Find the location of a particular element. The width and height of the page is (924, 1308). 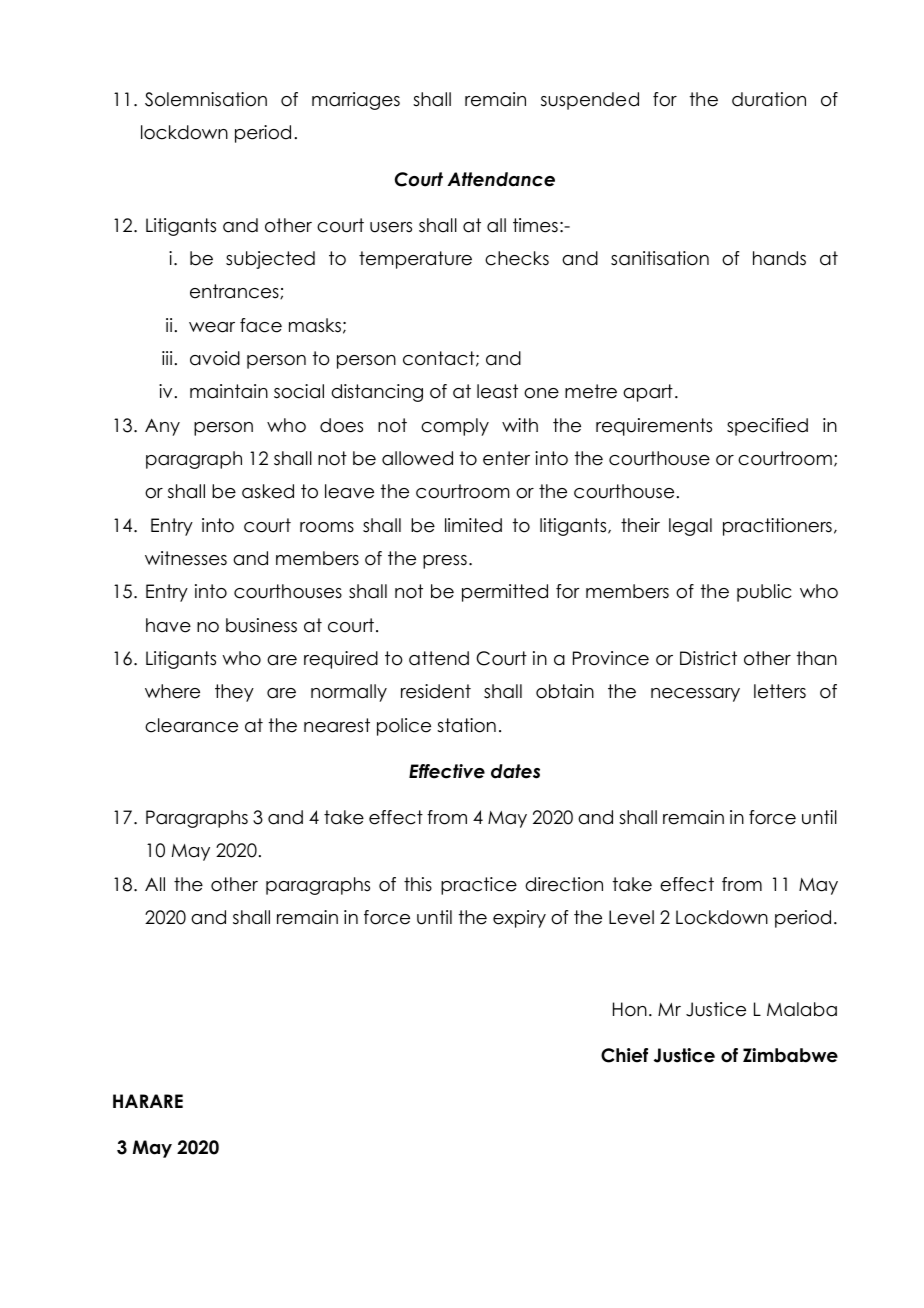

station is located at coordinates (466, 725).
